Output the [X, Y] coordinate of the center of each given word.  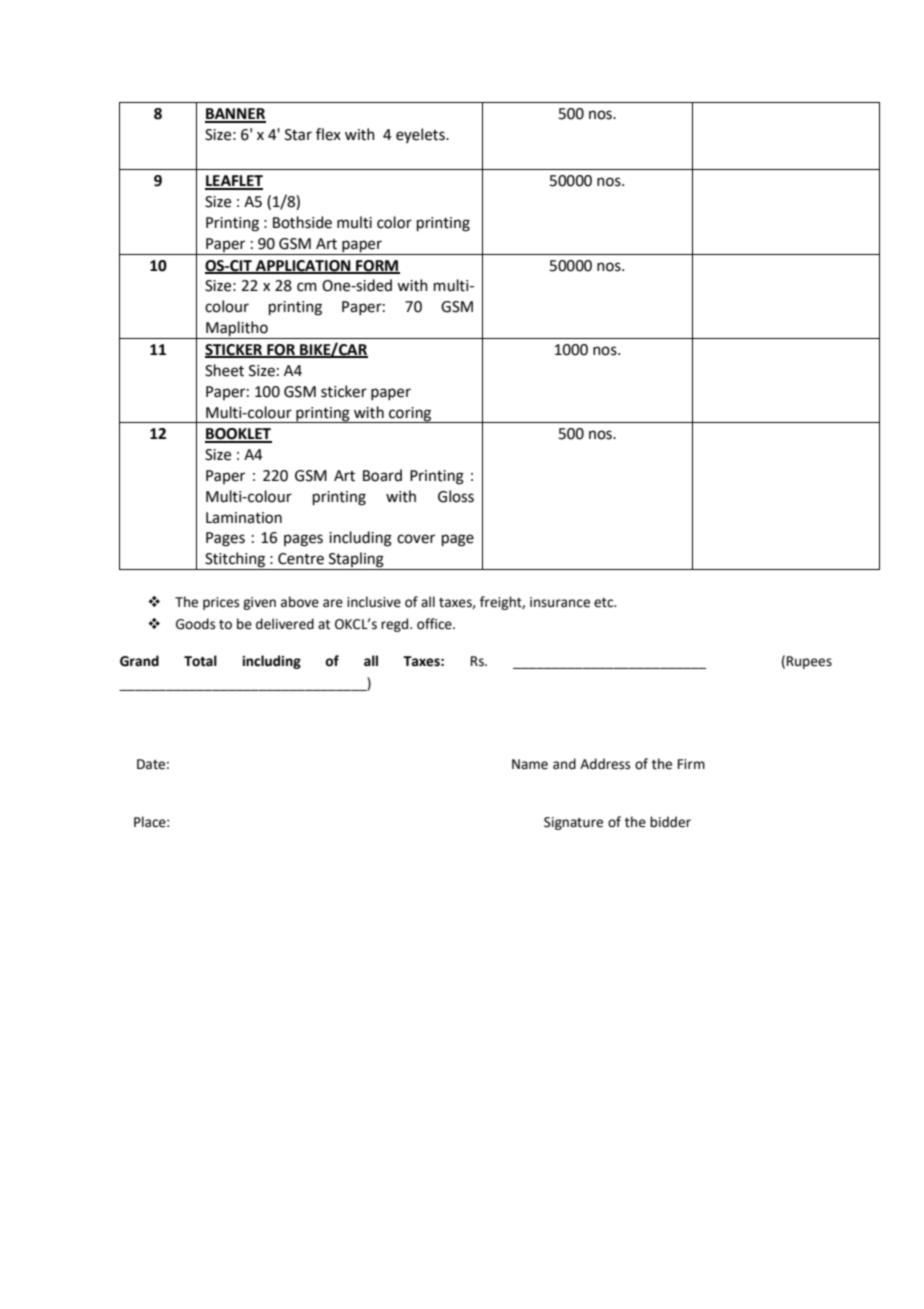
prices [221, 603]
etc [605, 603]
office [435, 624]
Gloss [456, 496]
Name [530, 764]
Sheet [224, 370]
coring [410, 415]
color [394, 222]
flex [328, 134]
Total [200, 661]
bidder [670, 822]
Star [298, 135]
